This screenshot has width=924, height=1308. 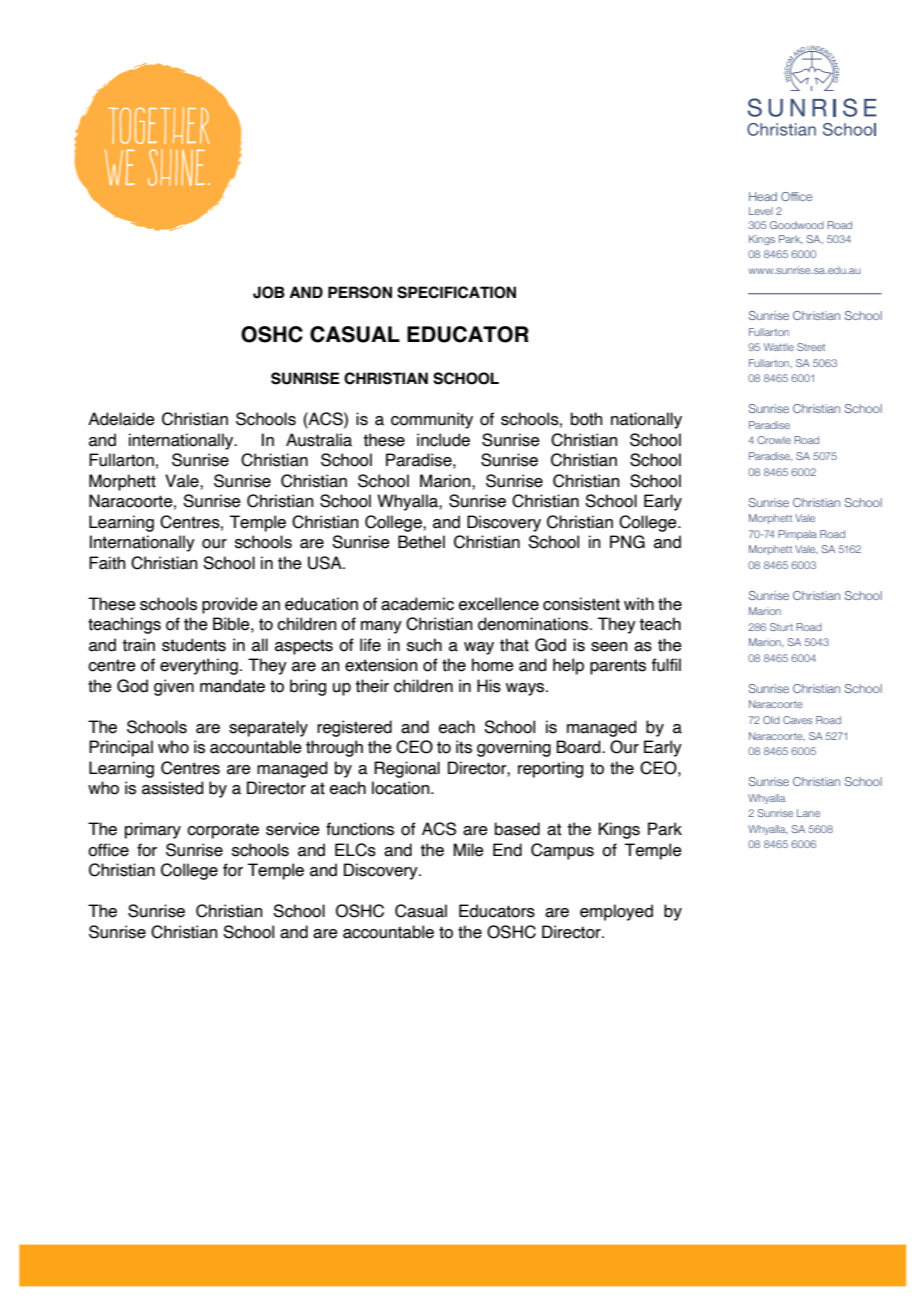 I want to click on SPECIFICATION, so click(x=456, y=292).
